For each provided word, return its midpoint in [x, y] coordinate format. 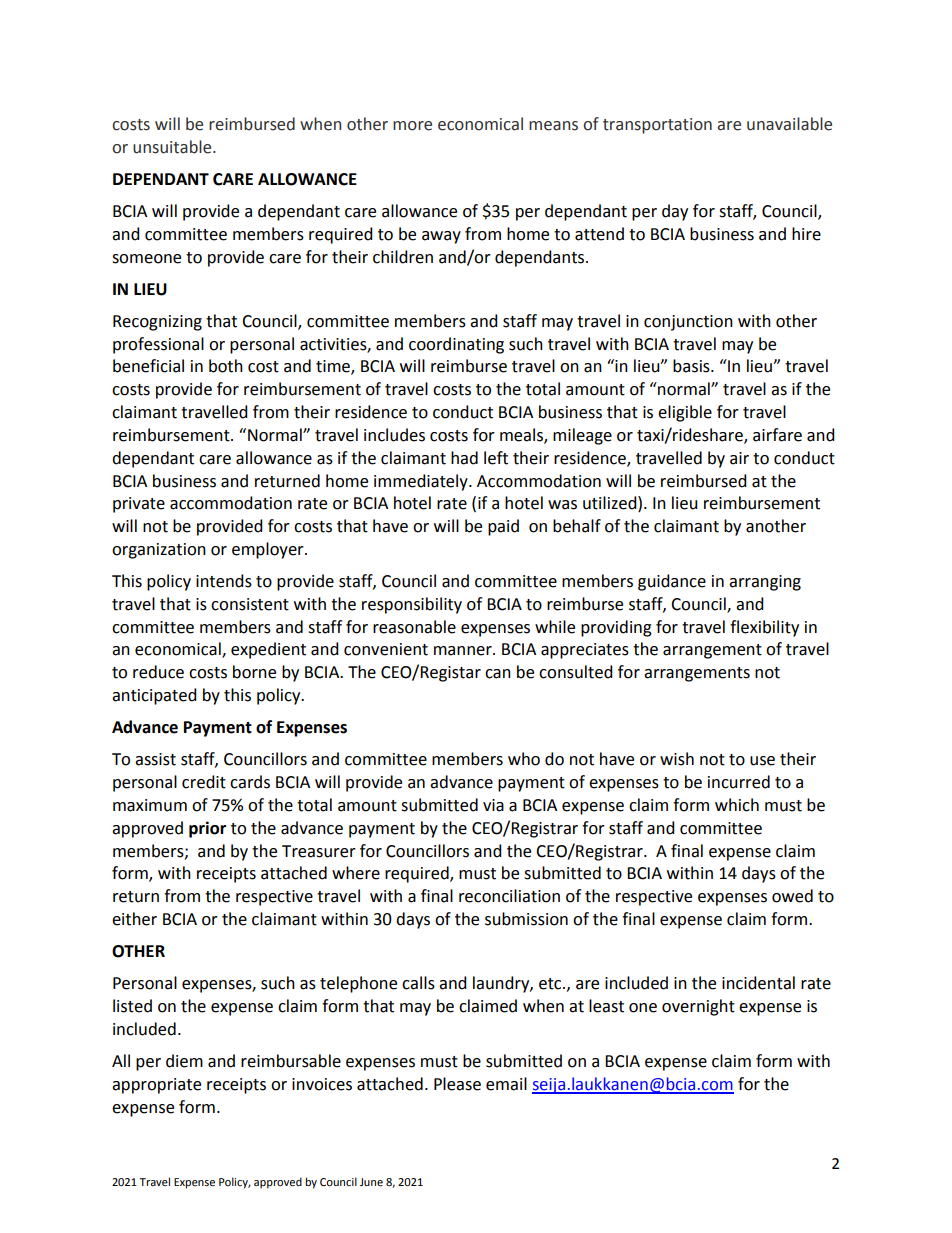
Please [457, 1084]
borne [254, 672]
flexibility [764, 628]
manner [464, 651]
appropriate [156, 1086]
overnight [698, 1007]
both [226, 366]
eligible [685, 413]
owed [792, 896]
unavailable [789, 124]
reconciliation [509, 896]
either [134, 919]
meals [522, 436]
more [412, 126]
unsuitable [173, 147]
